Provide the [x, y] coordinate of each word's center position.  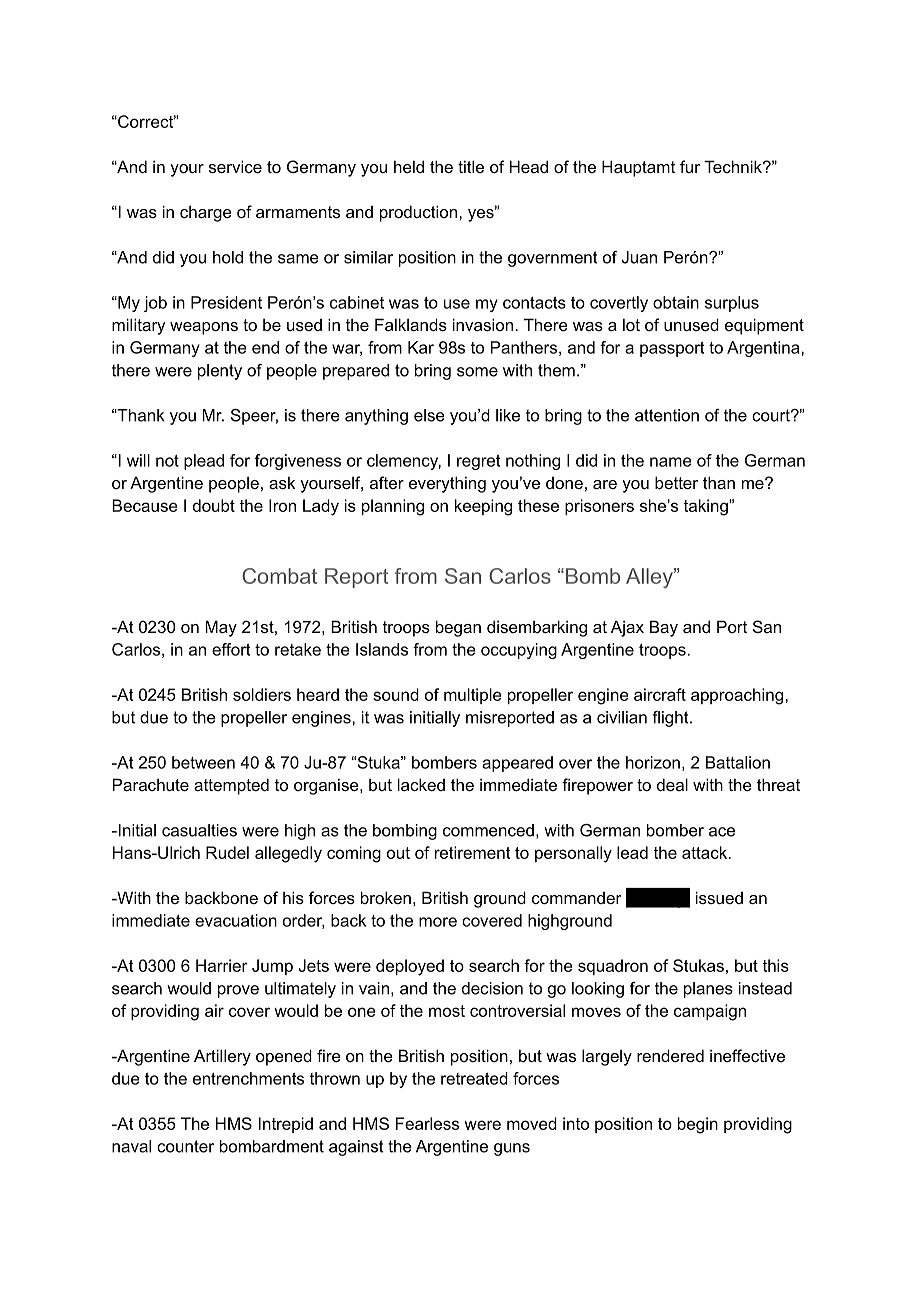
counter [185, 1146]
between [203, 762]
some [477, 372]
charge [206, 213]
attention [667, 415]
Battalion [738, 762]
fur [690, 166]
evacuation [236, 920]
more [438, 922]
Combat [279, 576]
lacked [421, 784]
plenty [220, 372]
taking [706, 507]
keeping [483, 507]
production [420, 213]
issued [719, 897]
